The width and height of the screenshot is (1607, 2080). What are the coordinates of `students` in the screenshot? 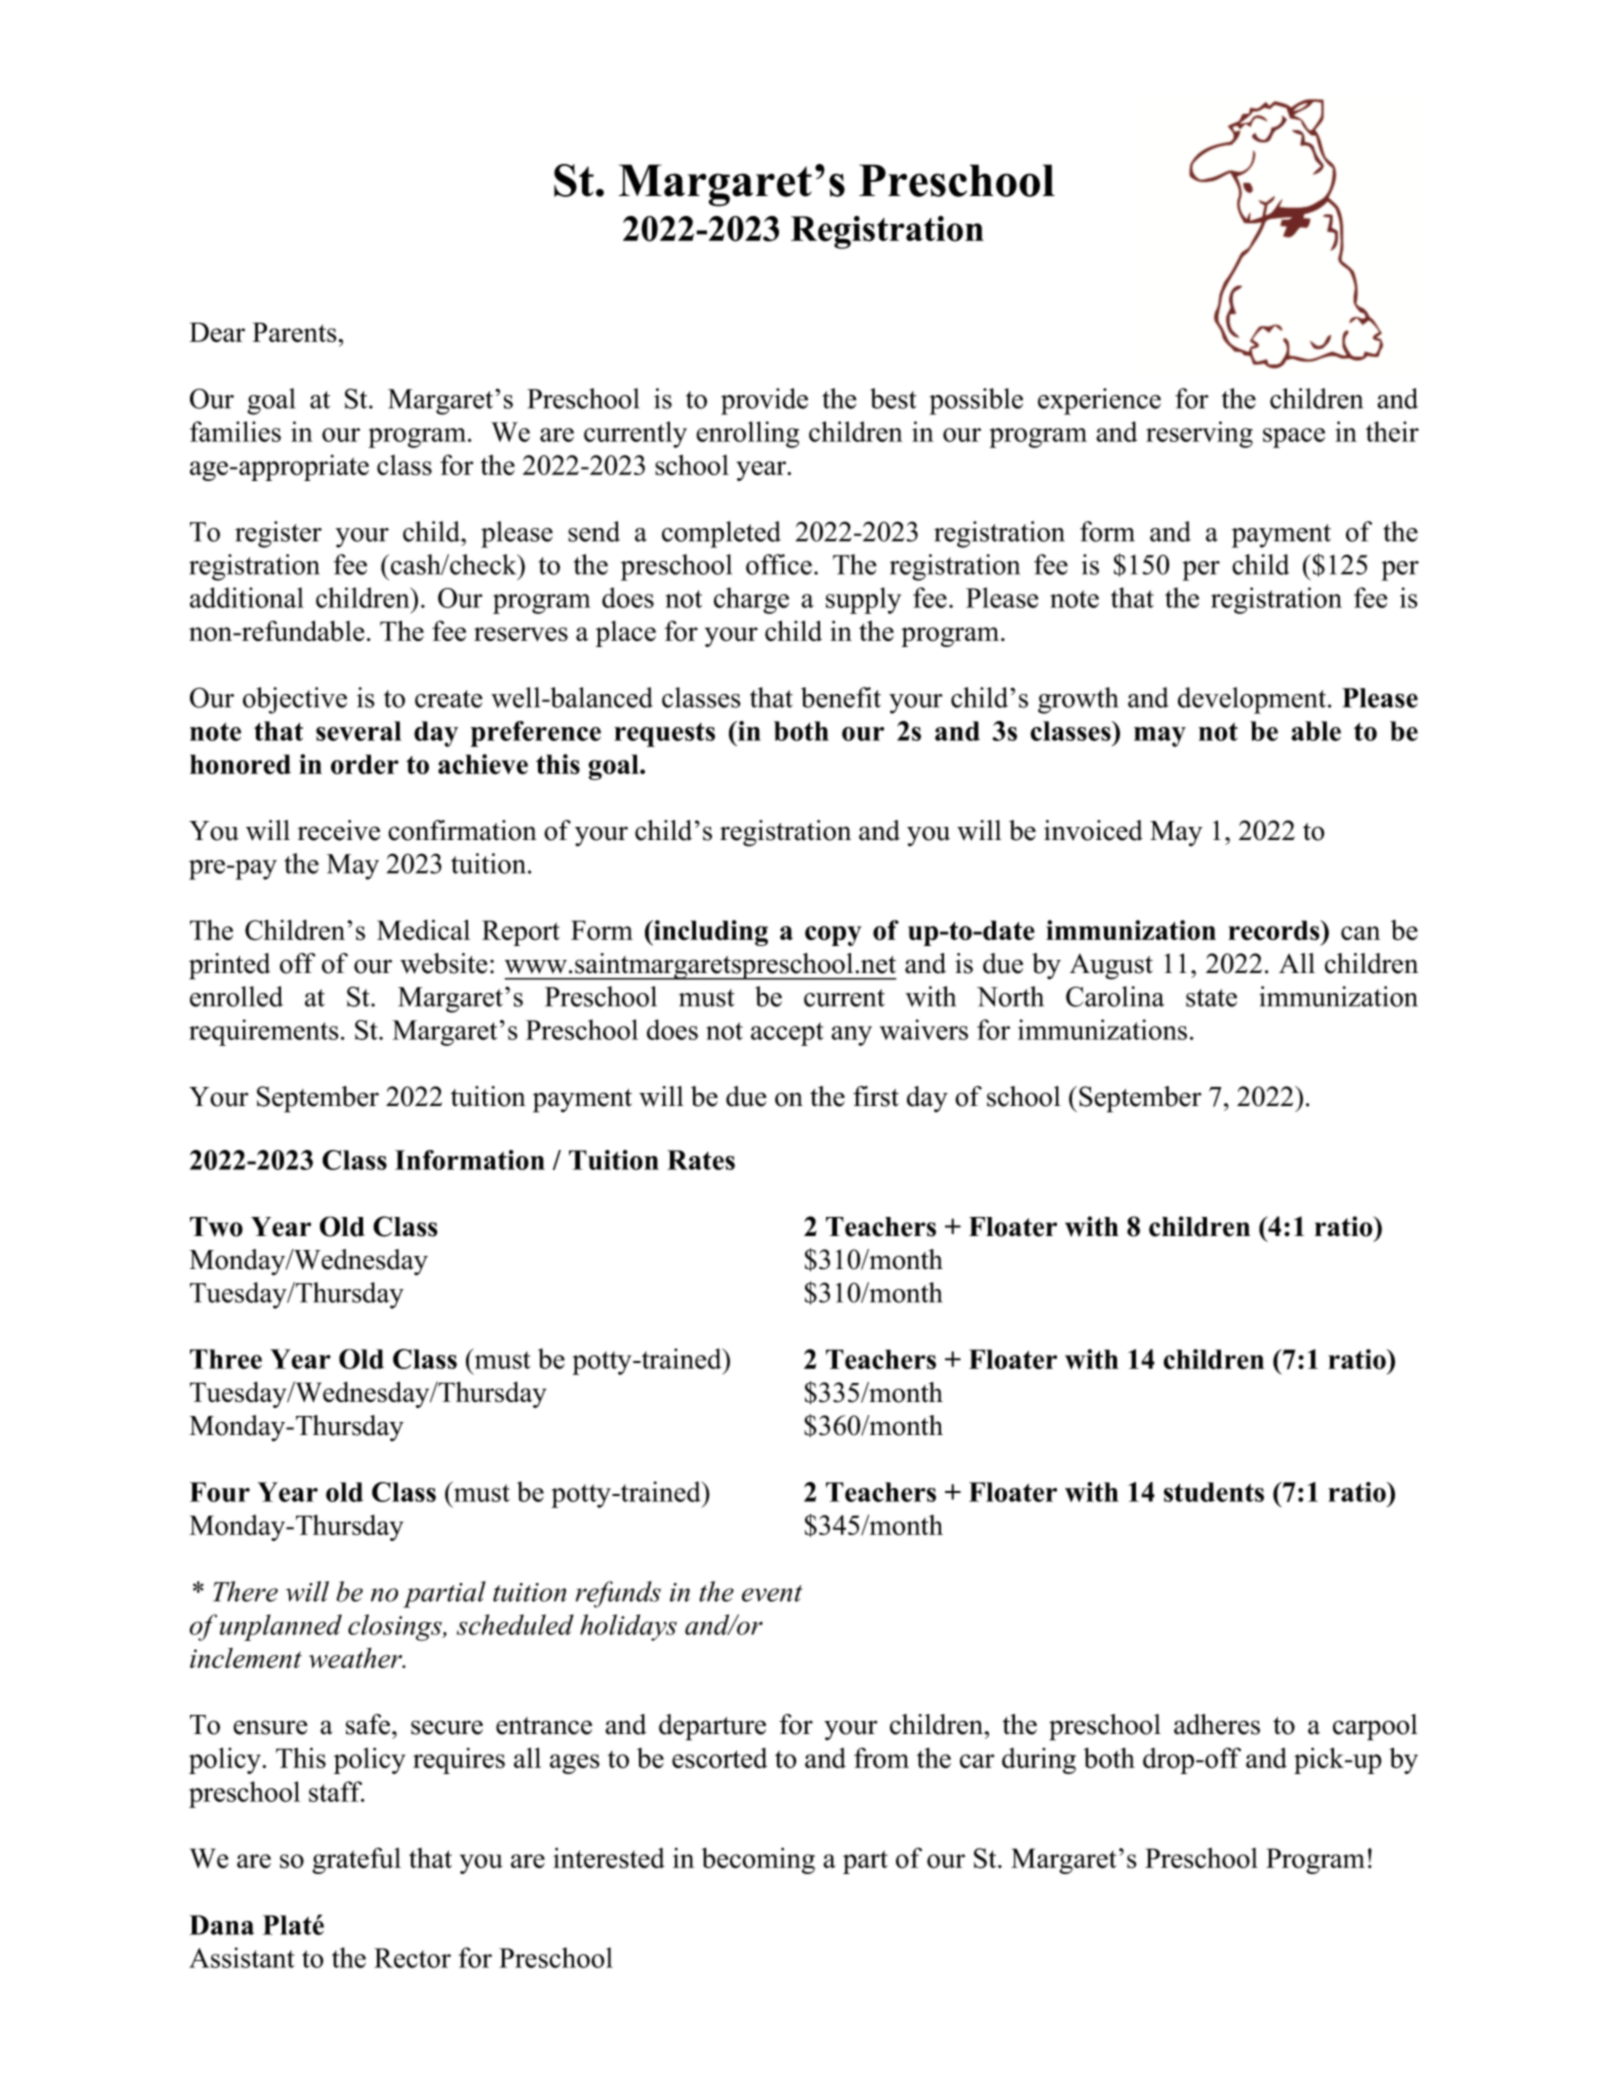 It's located at (1214, 1492).
